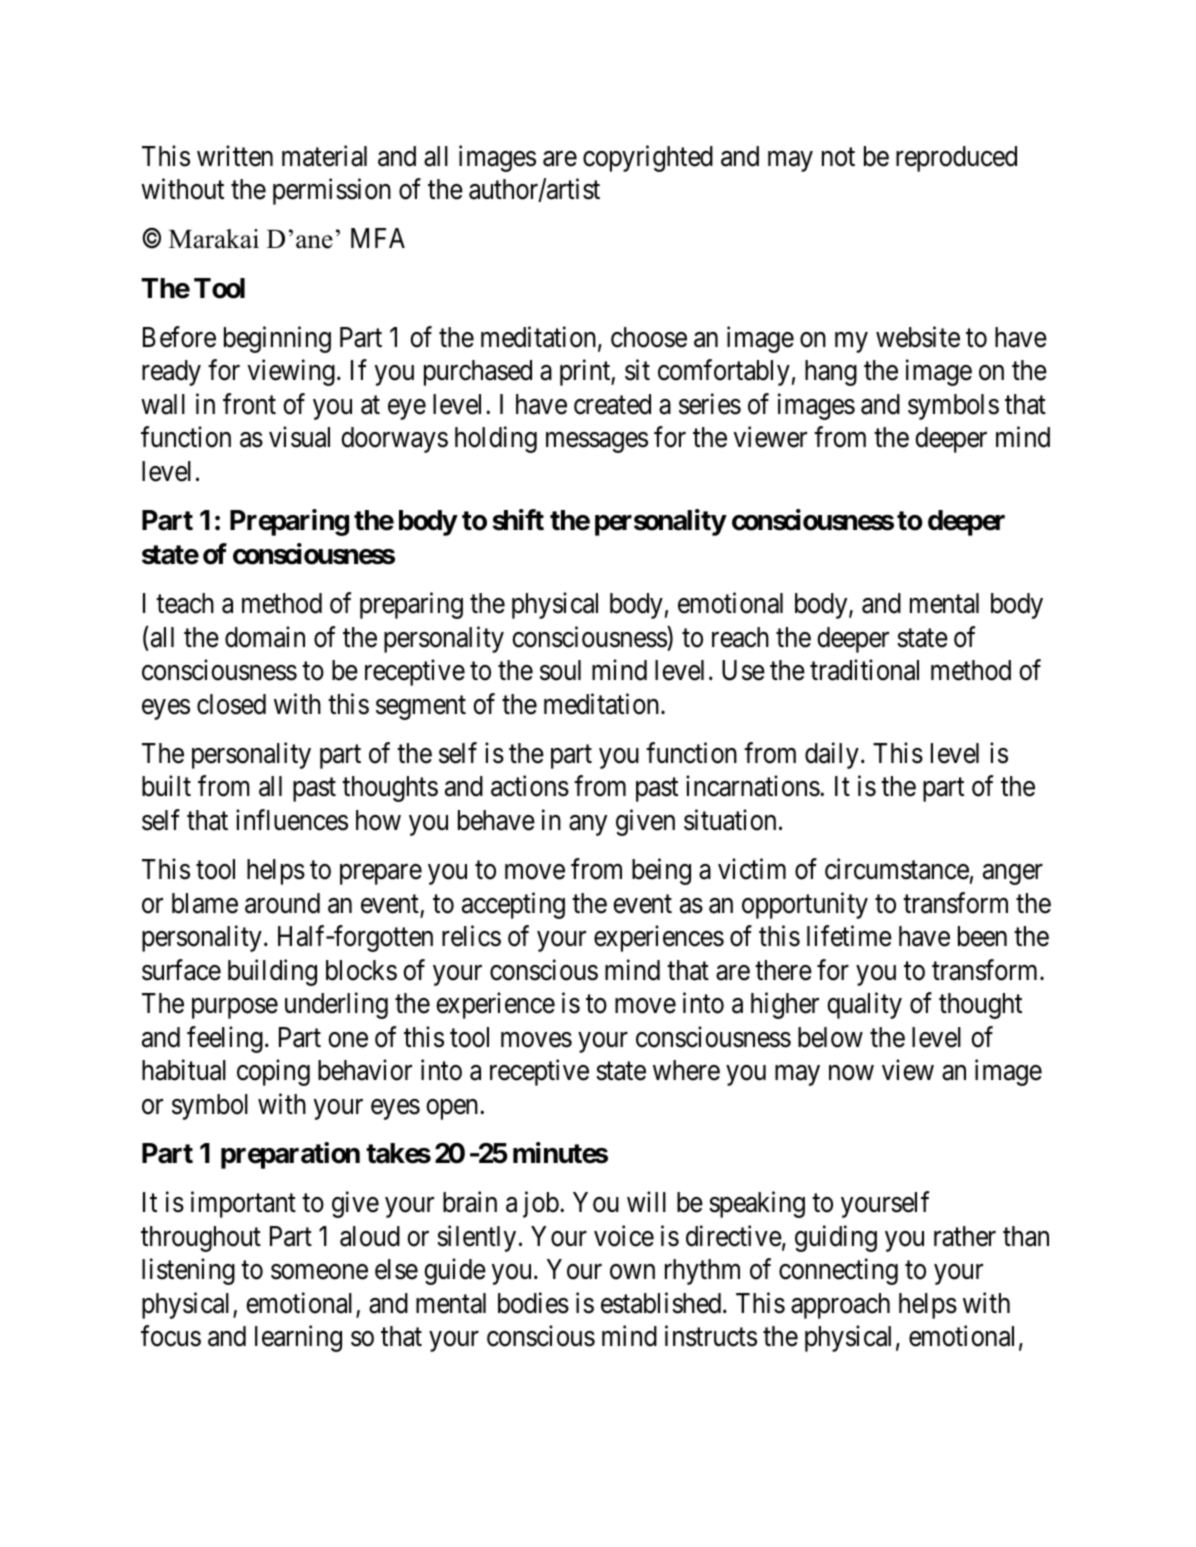 Image resolution: width=1196 pixels, height=1547 pixels. I want to click on learning, so click(298, 1339).
